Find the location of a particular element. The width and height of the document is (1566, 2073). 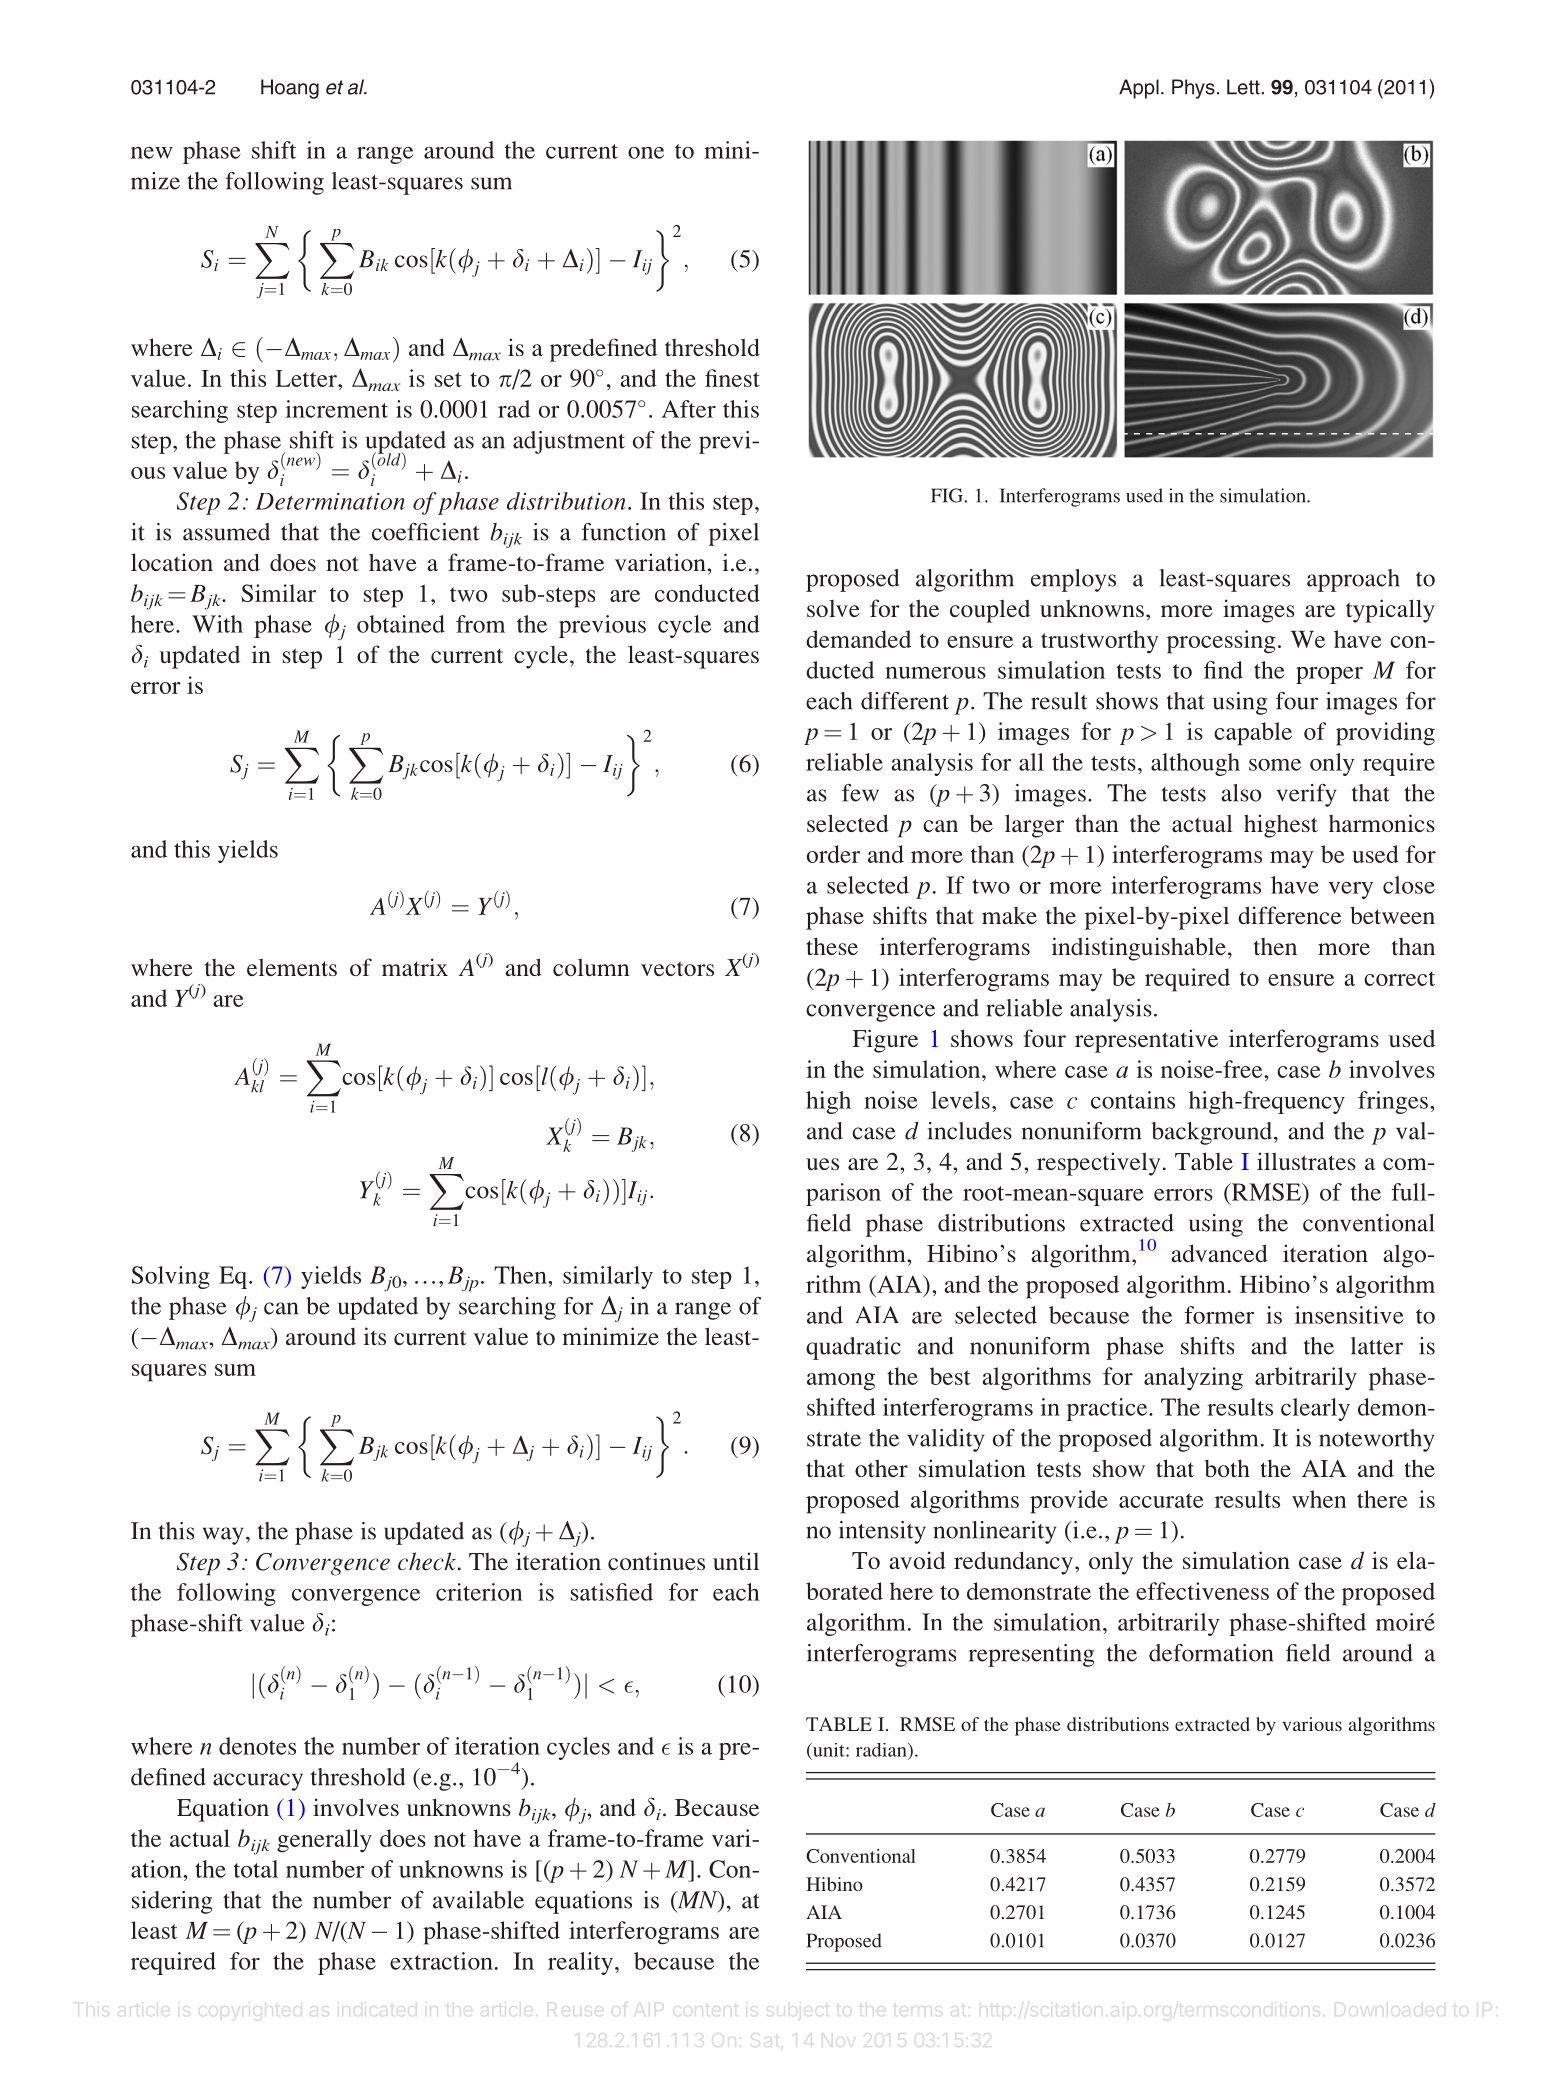

Figure is located at coordinates (885, 1041).
